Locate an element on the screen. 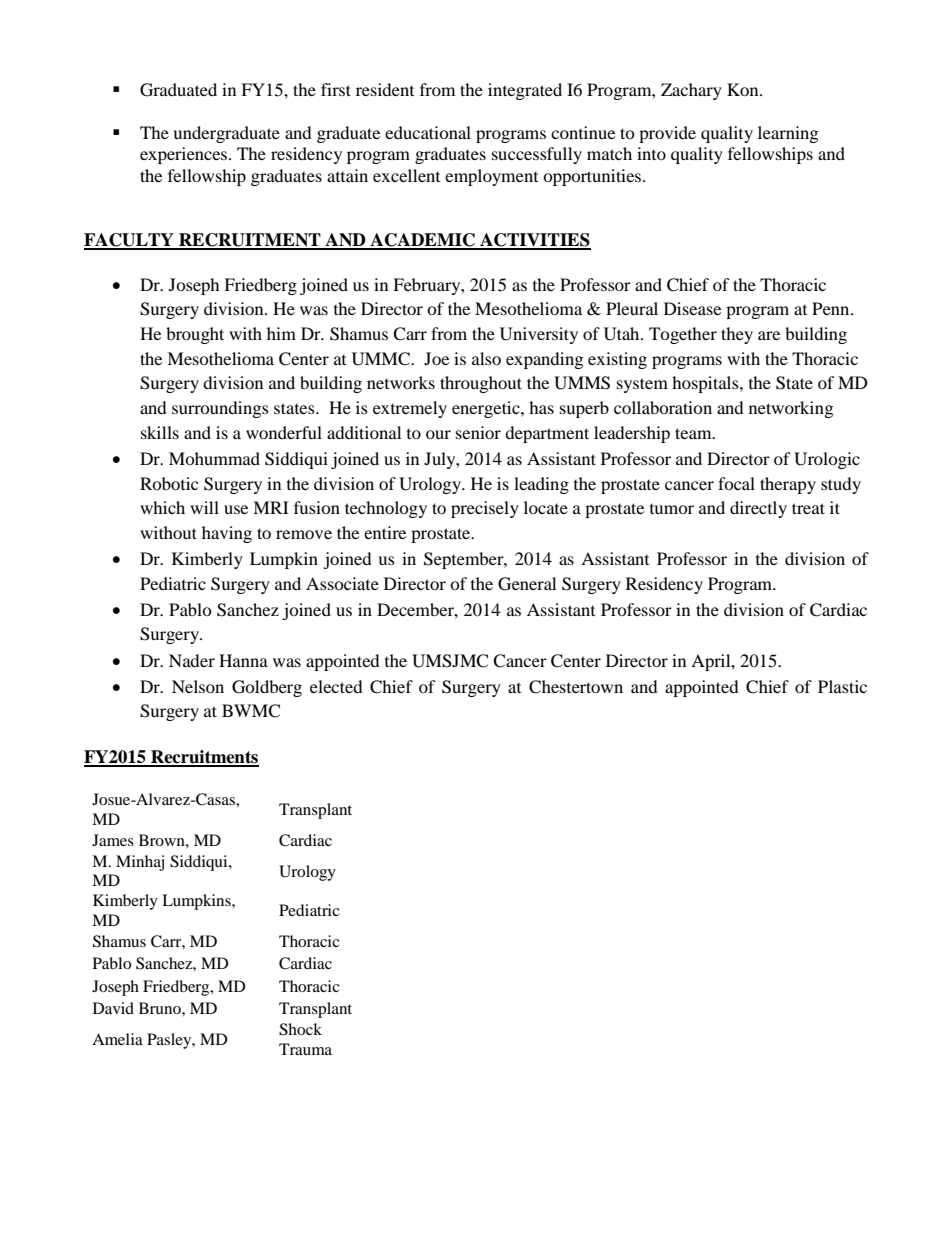 The width and height of the screenshot is (952, 1233). educational is located at coordinates (428, 132).
